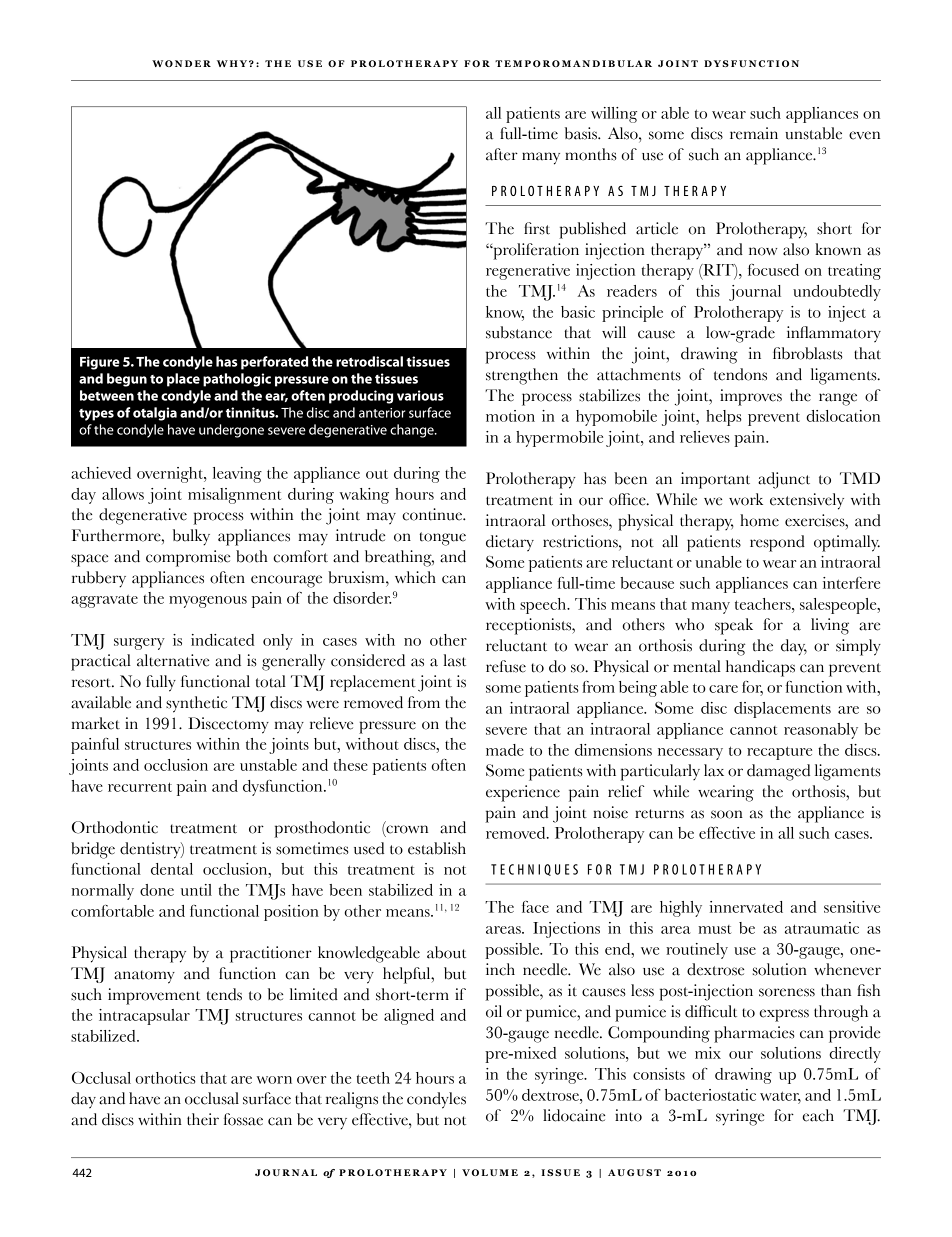 This image has width=952, height=1237. What do you see at coordinates (780, 1097) in the image?
I see `water` at bounding box center [780, 1097].
